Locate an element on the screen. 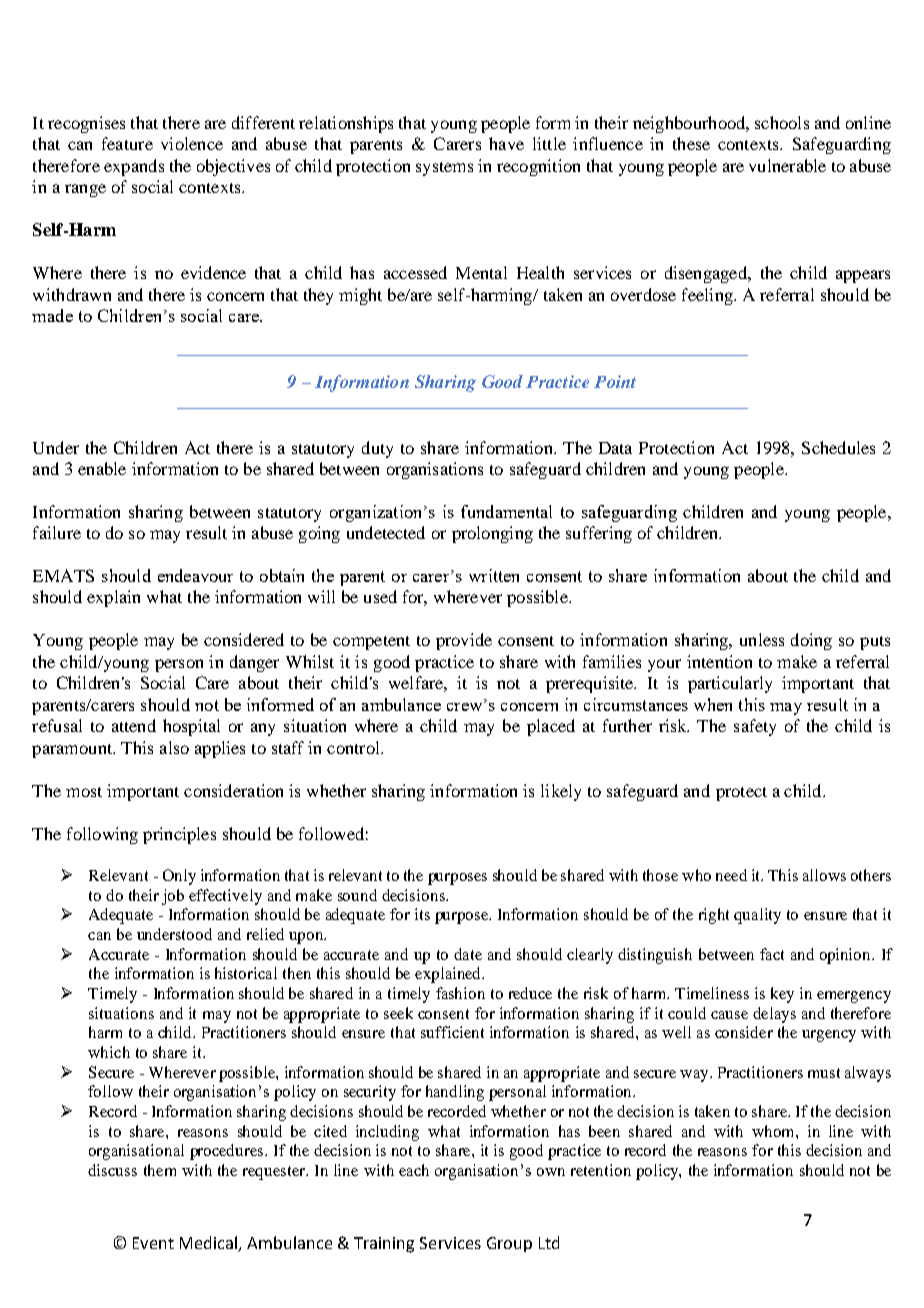 The width and height of the screenshot is (924, 1308). Group is located at coordinates (509, 1244).
